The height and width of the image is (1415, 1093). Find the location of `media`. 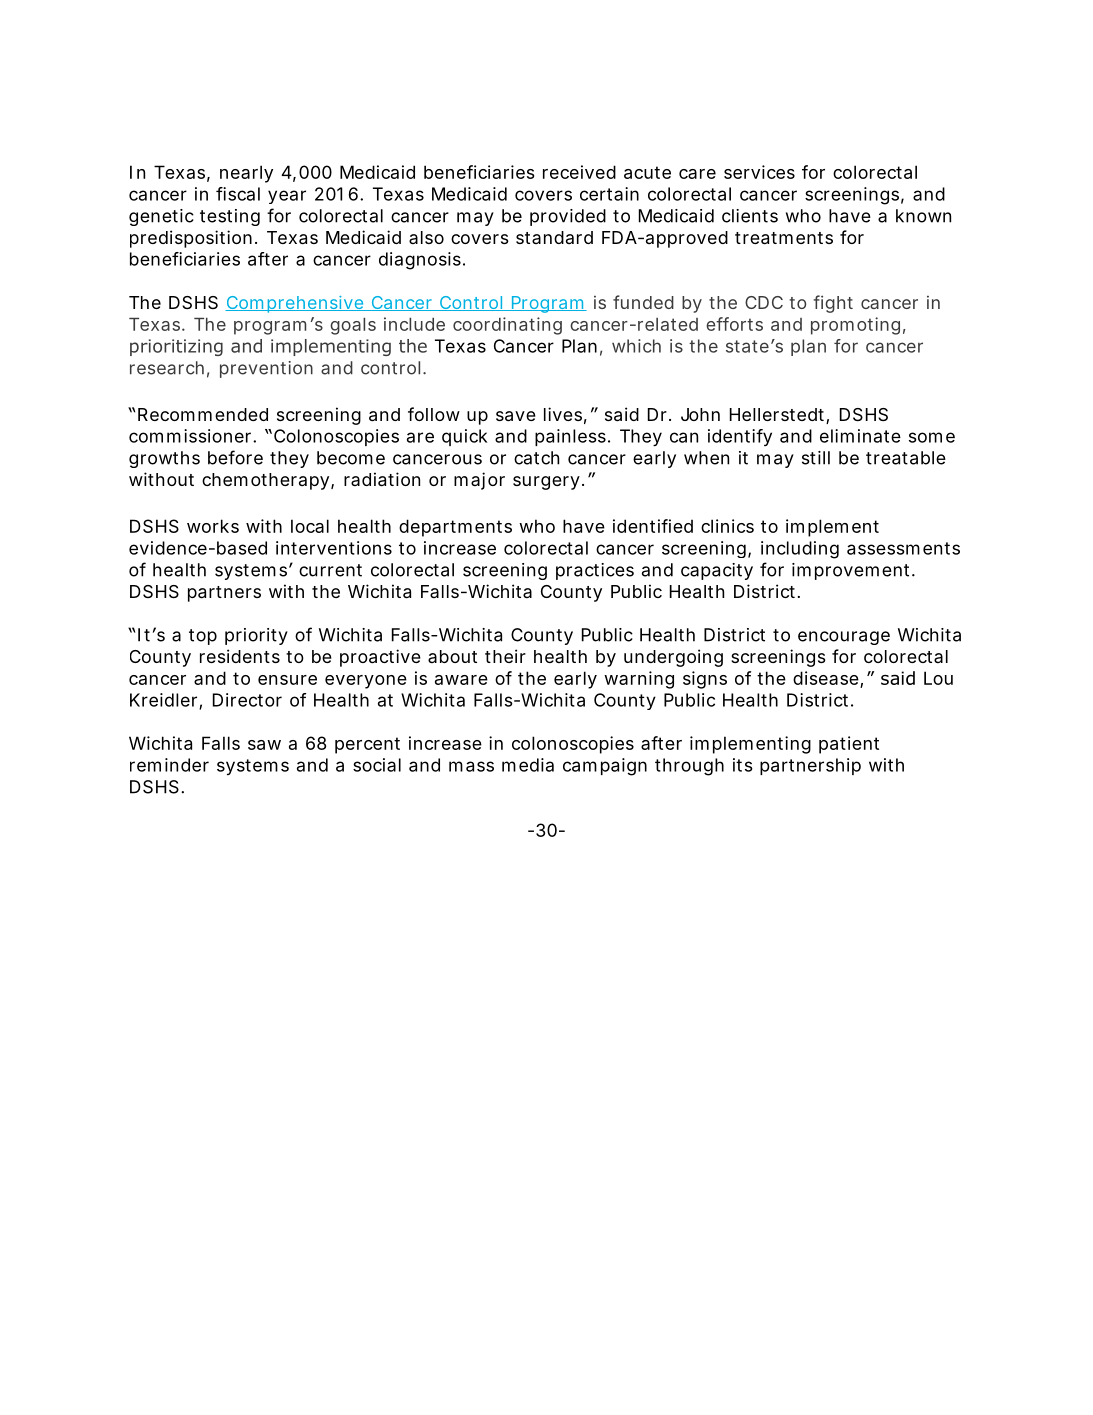

media is located at coordinates (528, 765).
